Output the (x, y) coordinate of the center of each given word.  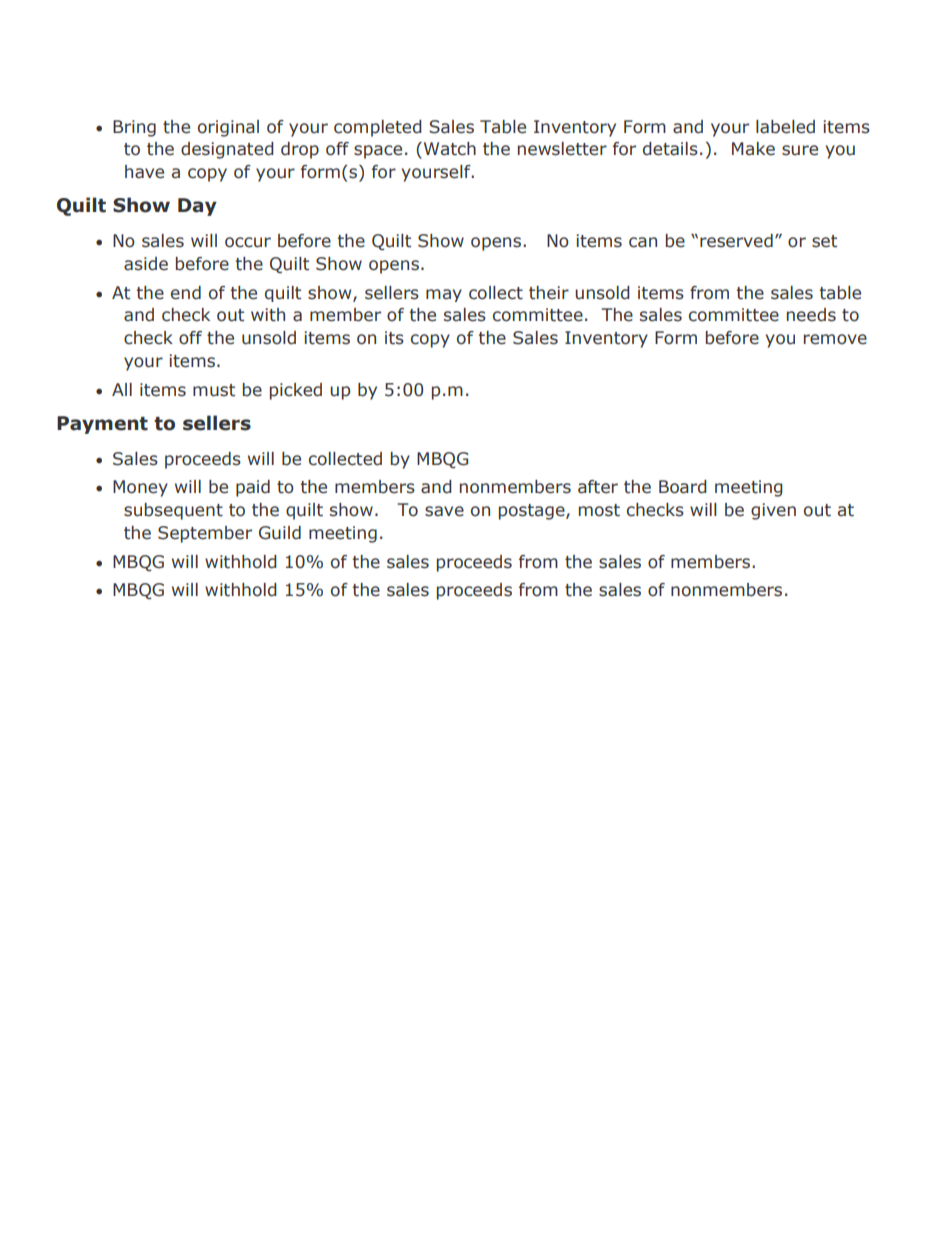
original (228, 128)
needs (811, 315)
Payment (102, 425)
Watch (450, 149)
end (186, 293)
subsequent (173, 511)
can (643, 242)
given (773, 511)
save (444, 511)
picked (296, 391)
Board (683, 487)
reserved (736, 241)
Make (753, 149)
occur (248, 242)
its (394, 338)
